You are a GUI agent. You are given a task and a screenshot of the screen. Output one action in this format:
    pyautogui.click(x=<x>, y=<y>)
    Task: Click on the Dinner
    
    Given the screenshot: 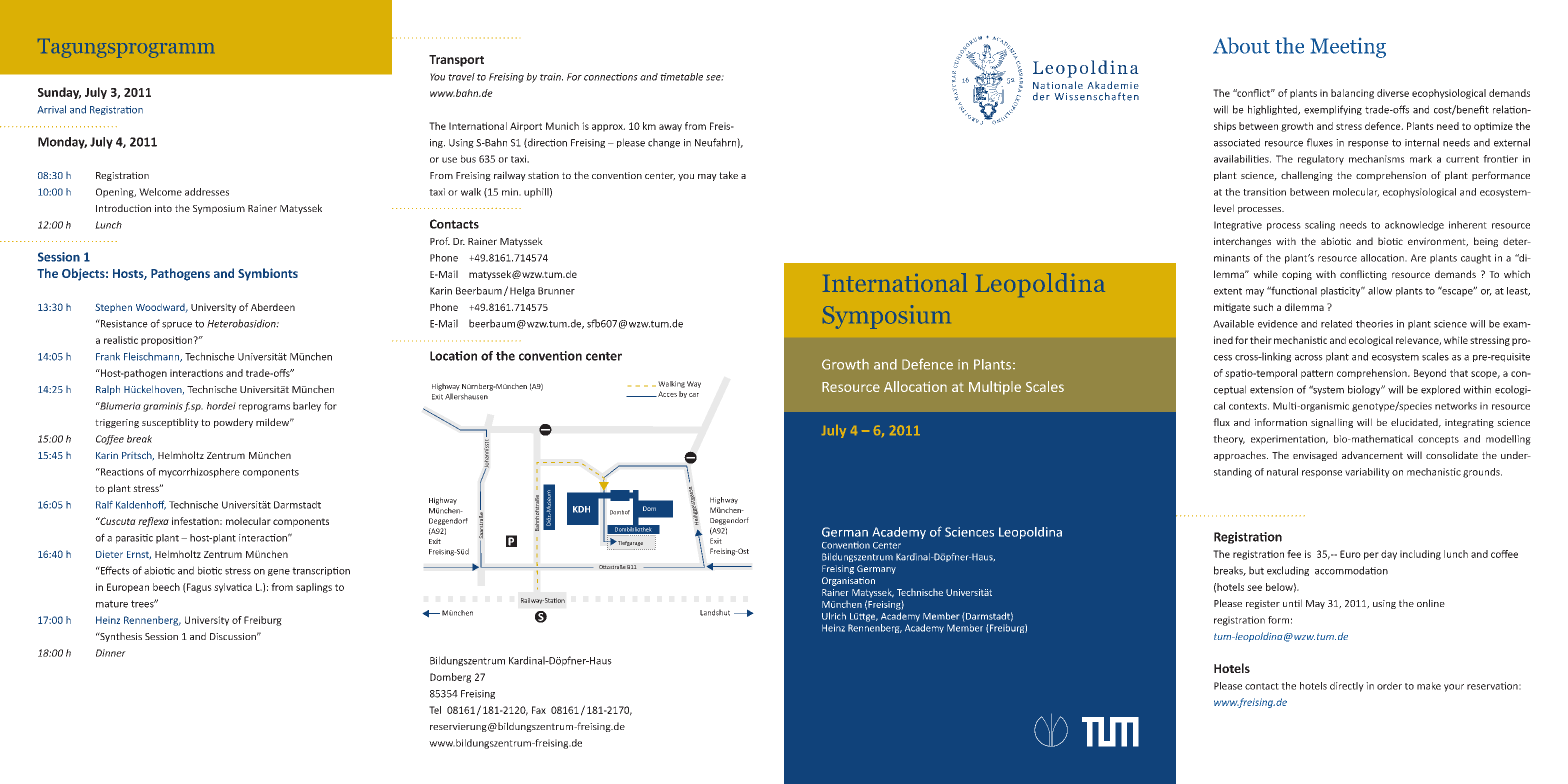 What is the action you would take?
    pyautogui.click(x=111, y=653)
